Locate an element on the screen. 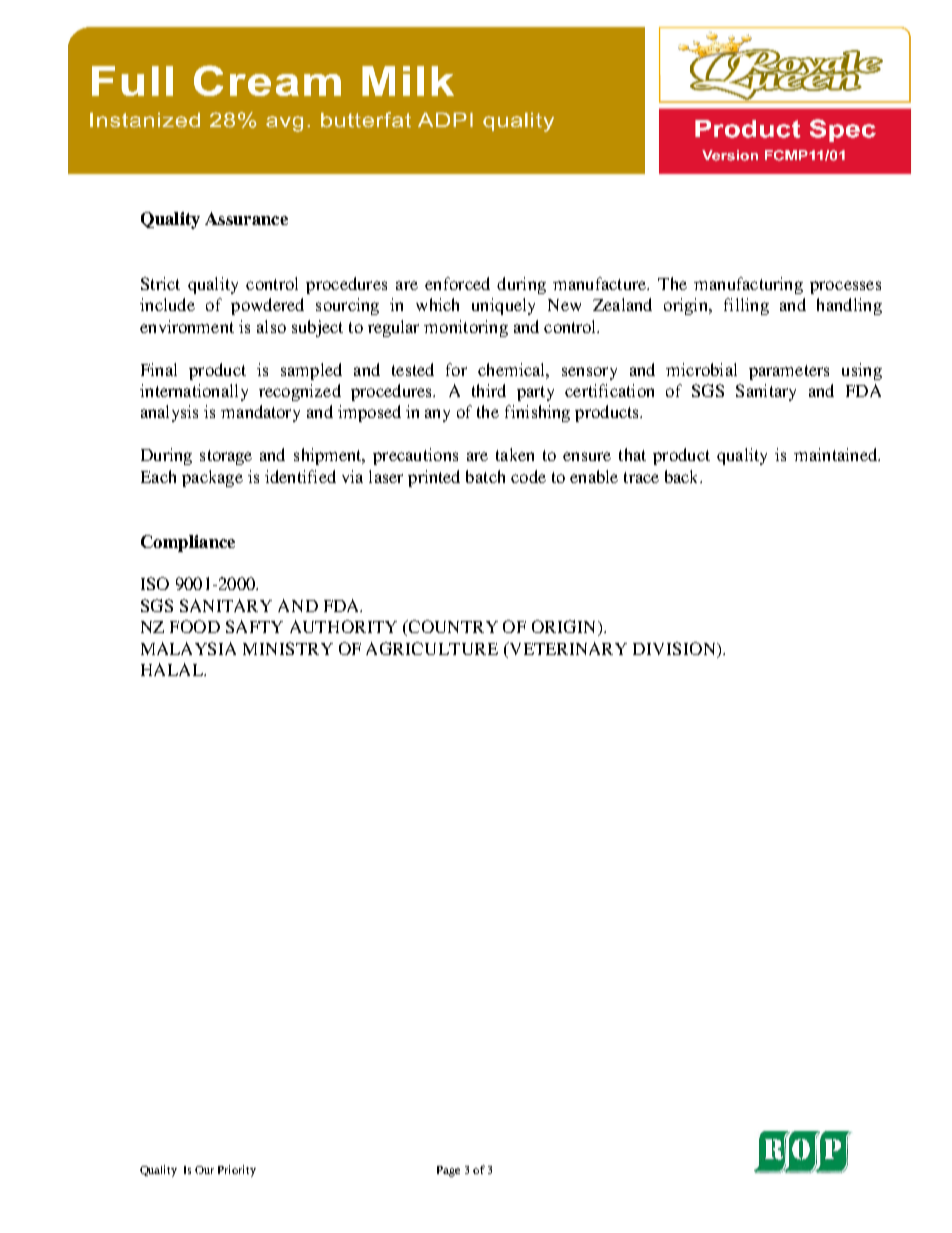 The height and width of the screenshot is (1233, 952). DIVISION is located at coordinates (675, 650).
